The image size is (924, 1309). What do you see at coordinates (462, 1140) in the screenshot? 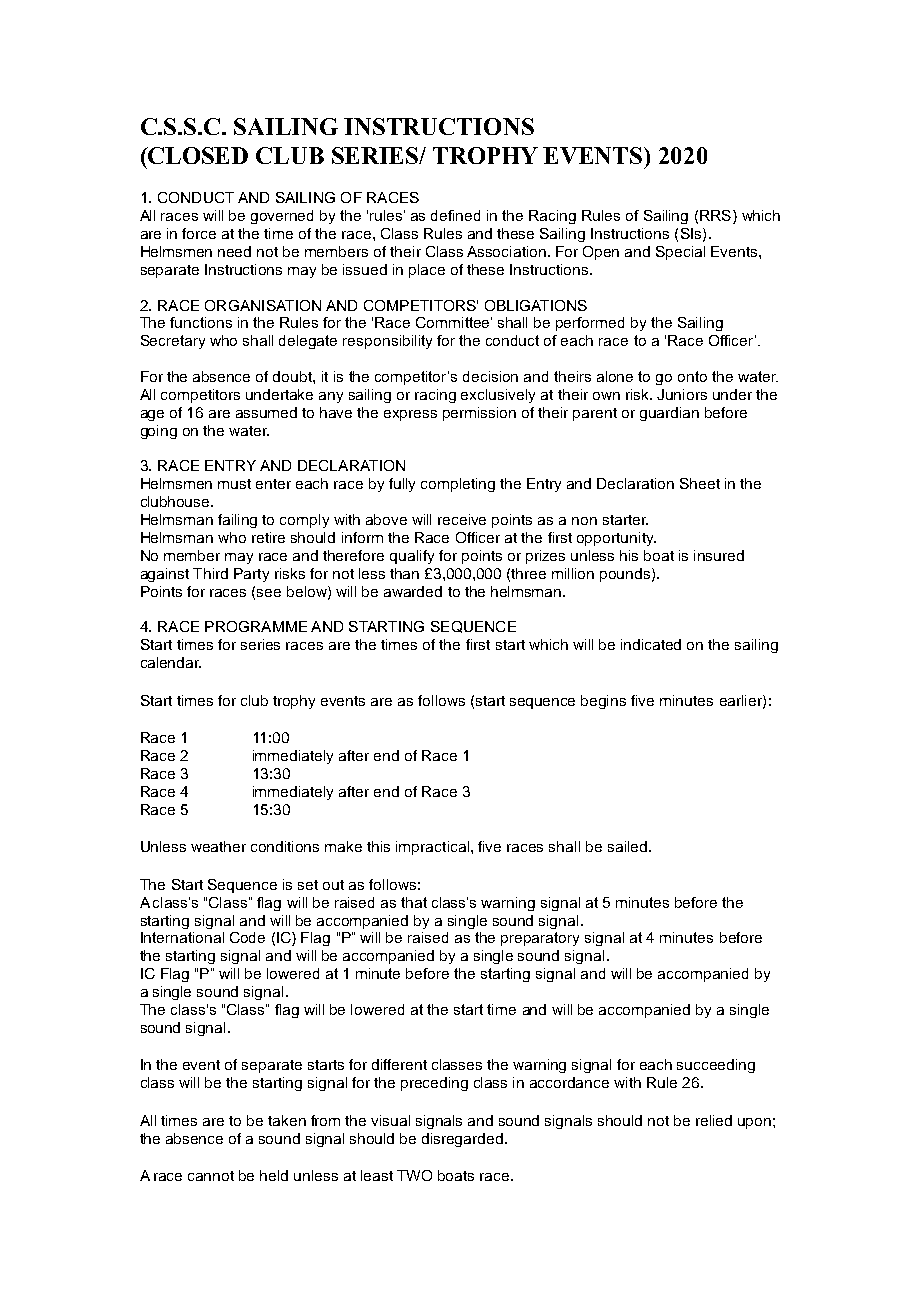
I see `disregarded` at bounding box center [462, 1140].
